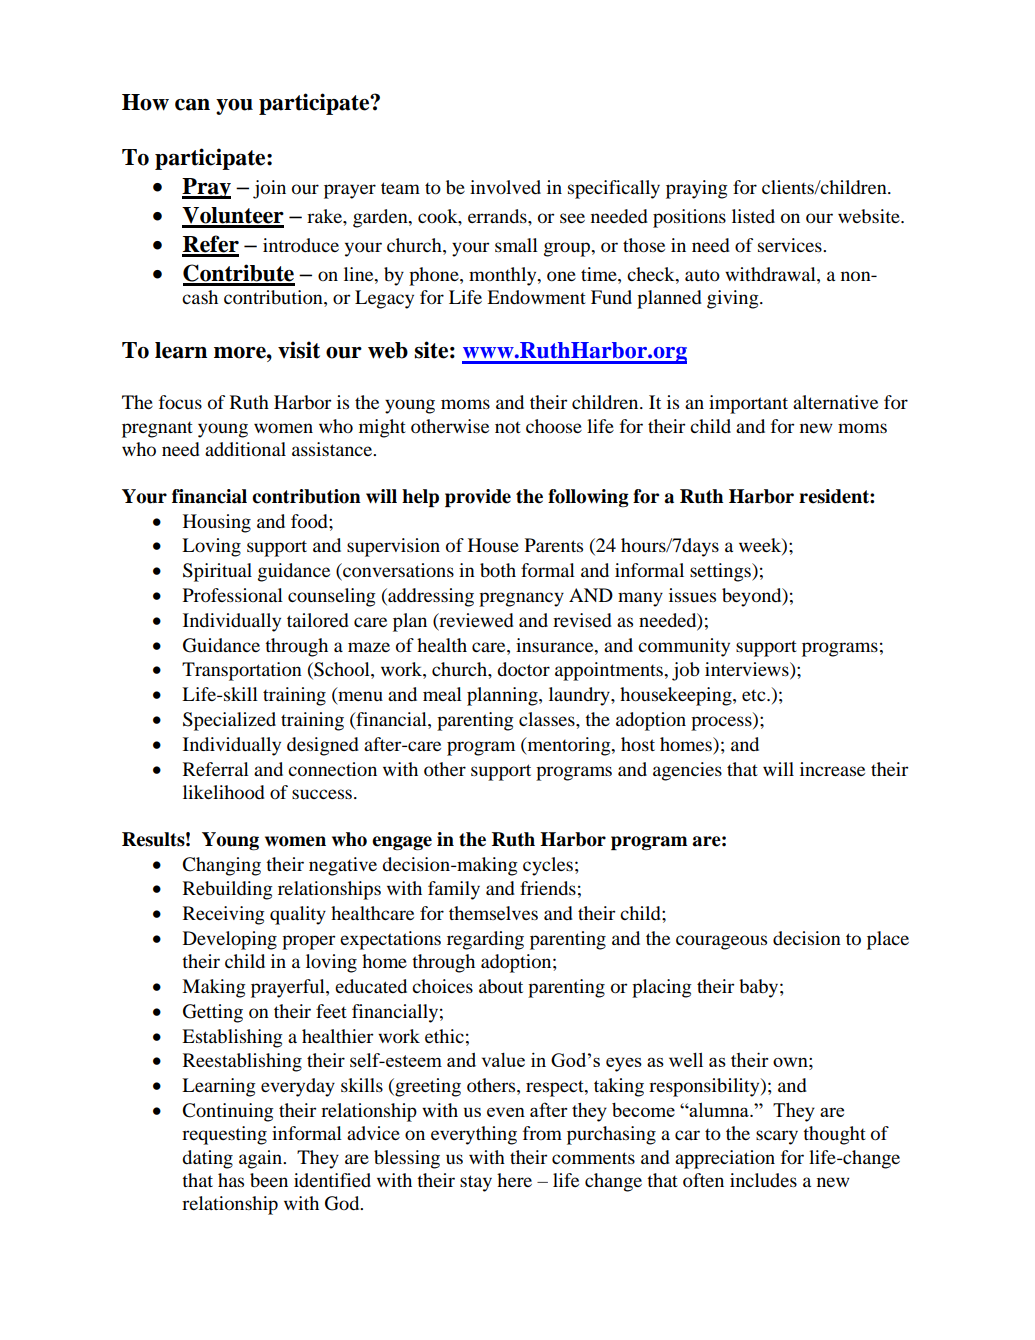 The height and width of the page is (1340, 1035). Describe the element at coordinates (192, 105) in the page. I see `can` at that location.
